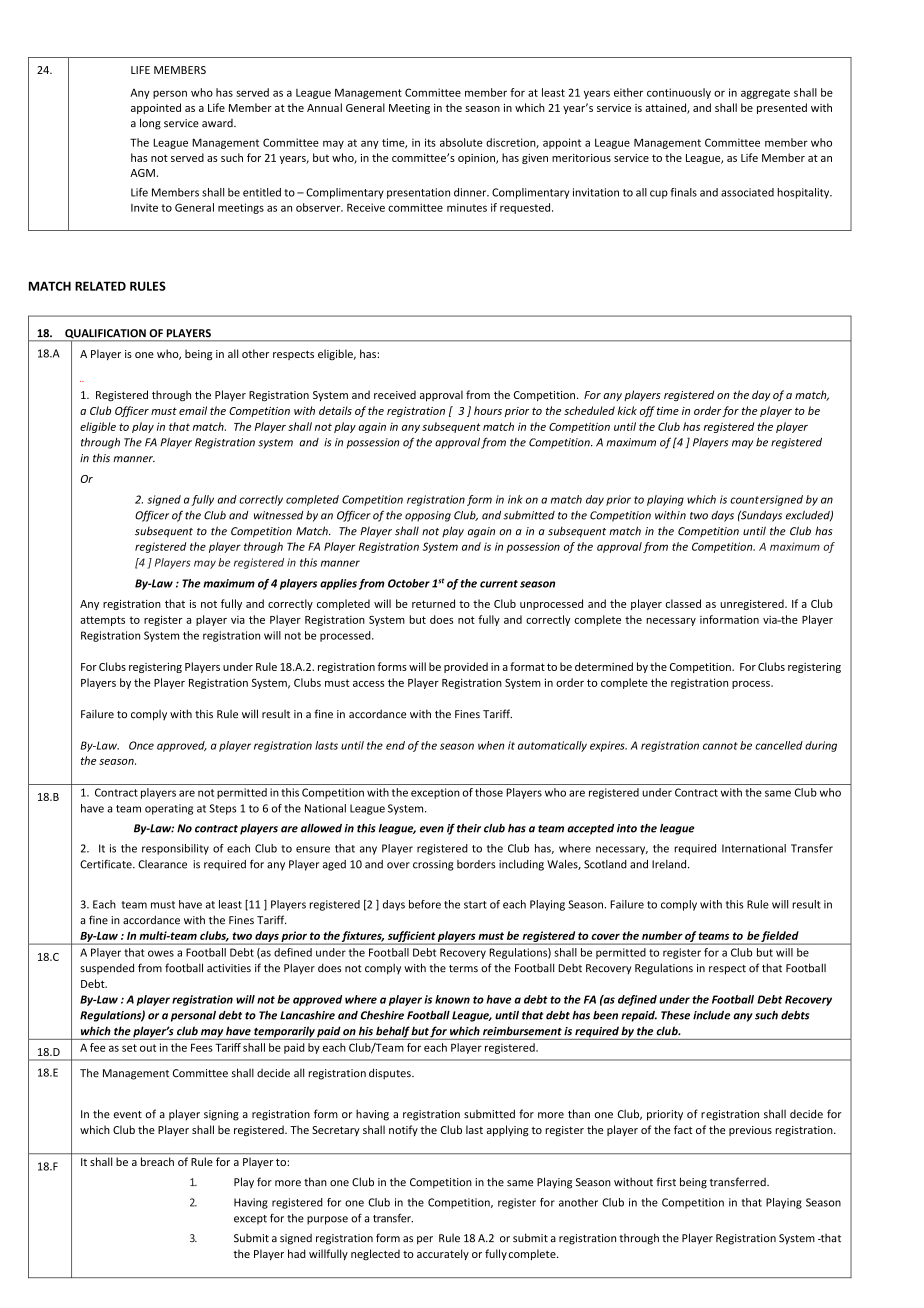  I want to click on Once, so click(141, 745).
